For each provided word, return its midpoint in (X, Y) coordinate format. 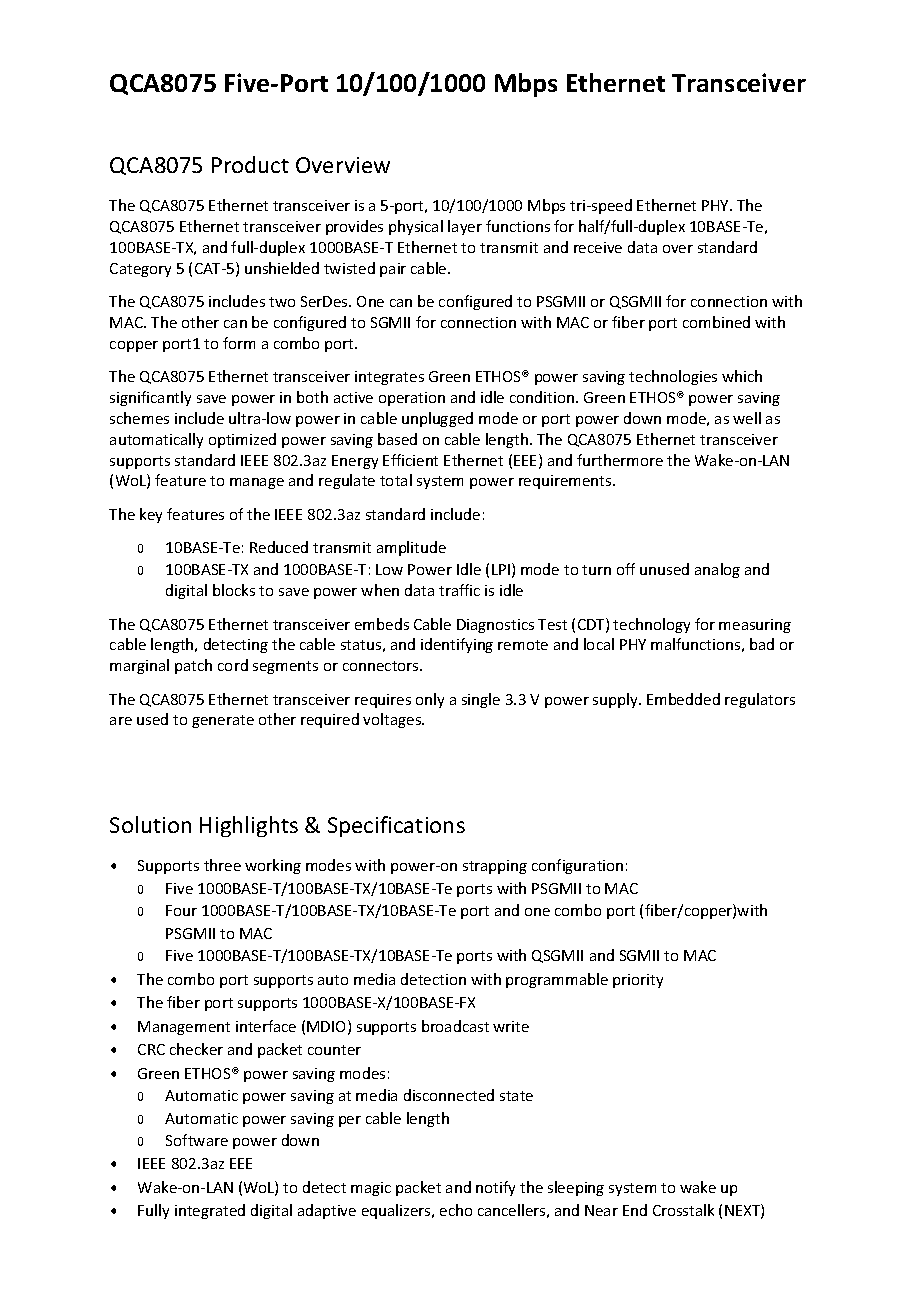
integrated (210, 1211)
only (430, 700)
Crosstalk (683, 1210)
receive (598, 247)
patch (193, 666)
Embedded (683, 699)
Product (250, 164)
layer (465, 227)
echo (456, 1210)
